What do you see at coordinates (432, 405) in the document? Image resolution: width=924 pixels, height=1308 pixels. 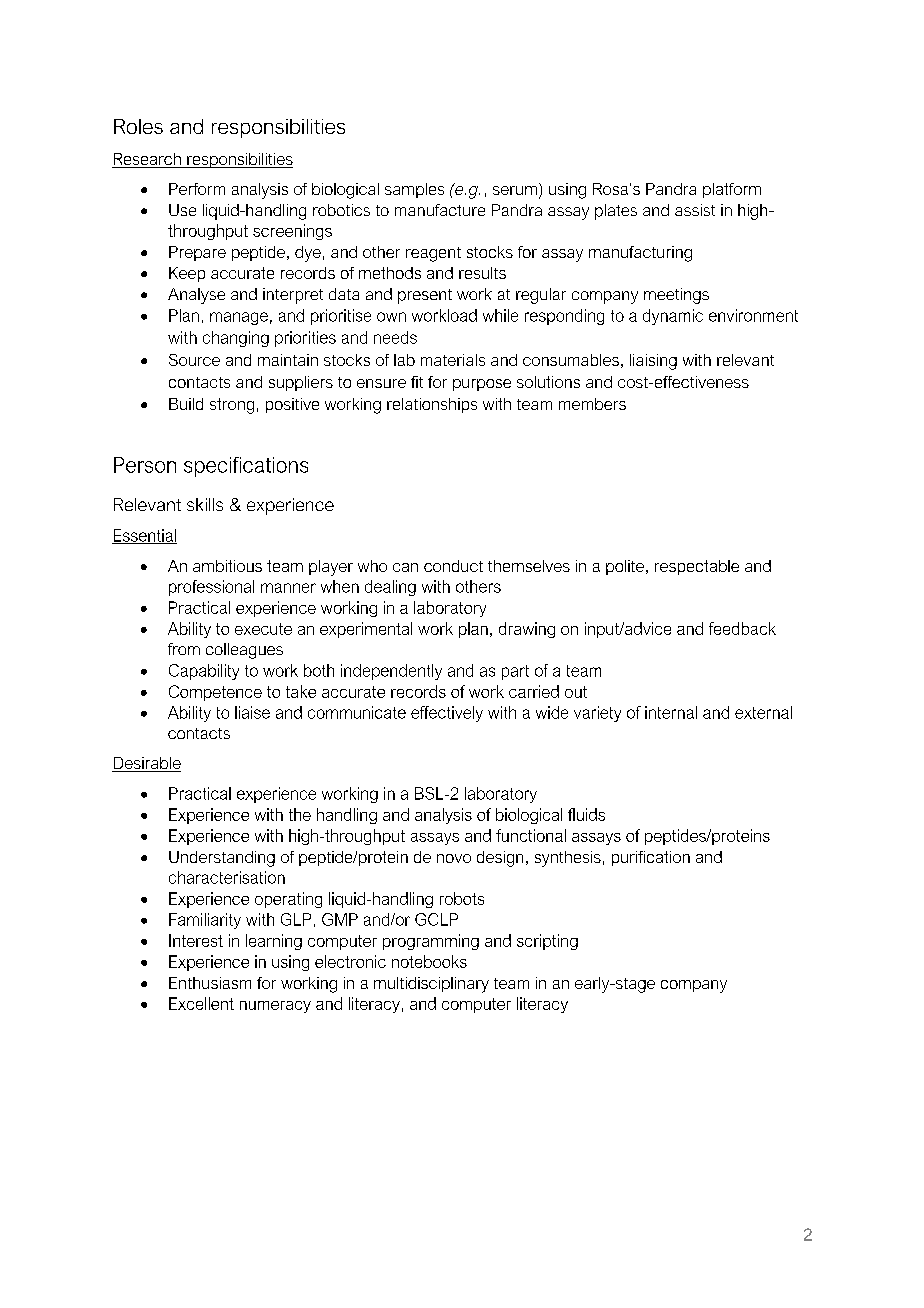 I see `relationships` at bounding box center [432, 405].
